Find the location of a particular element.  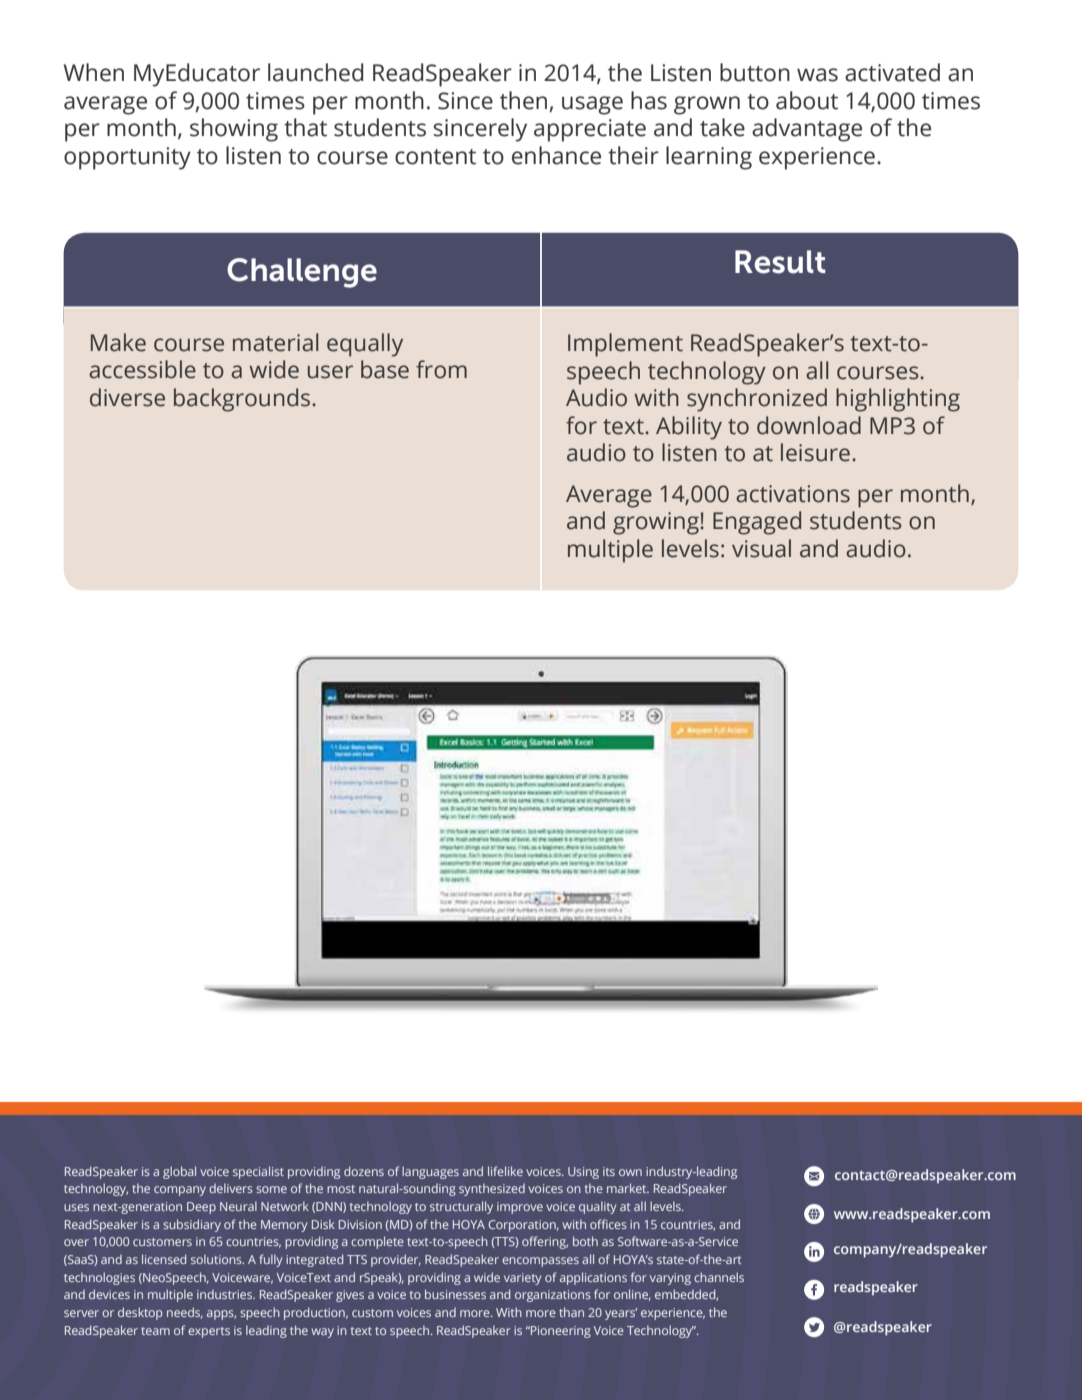

about is located at coordinates (807, 100).
